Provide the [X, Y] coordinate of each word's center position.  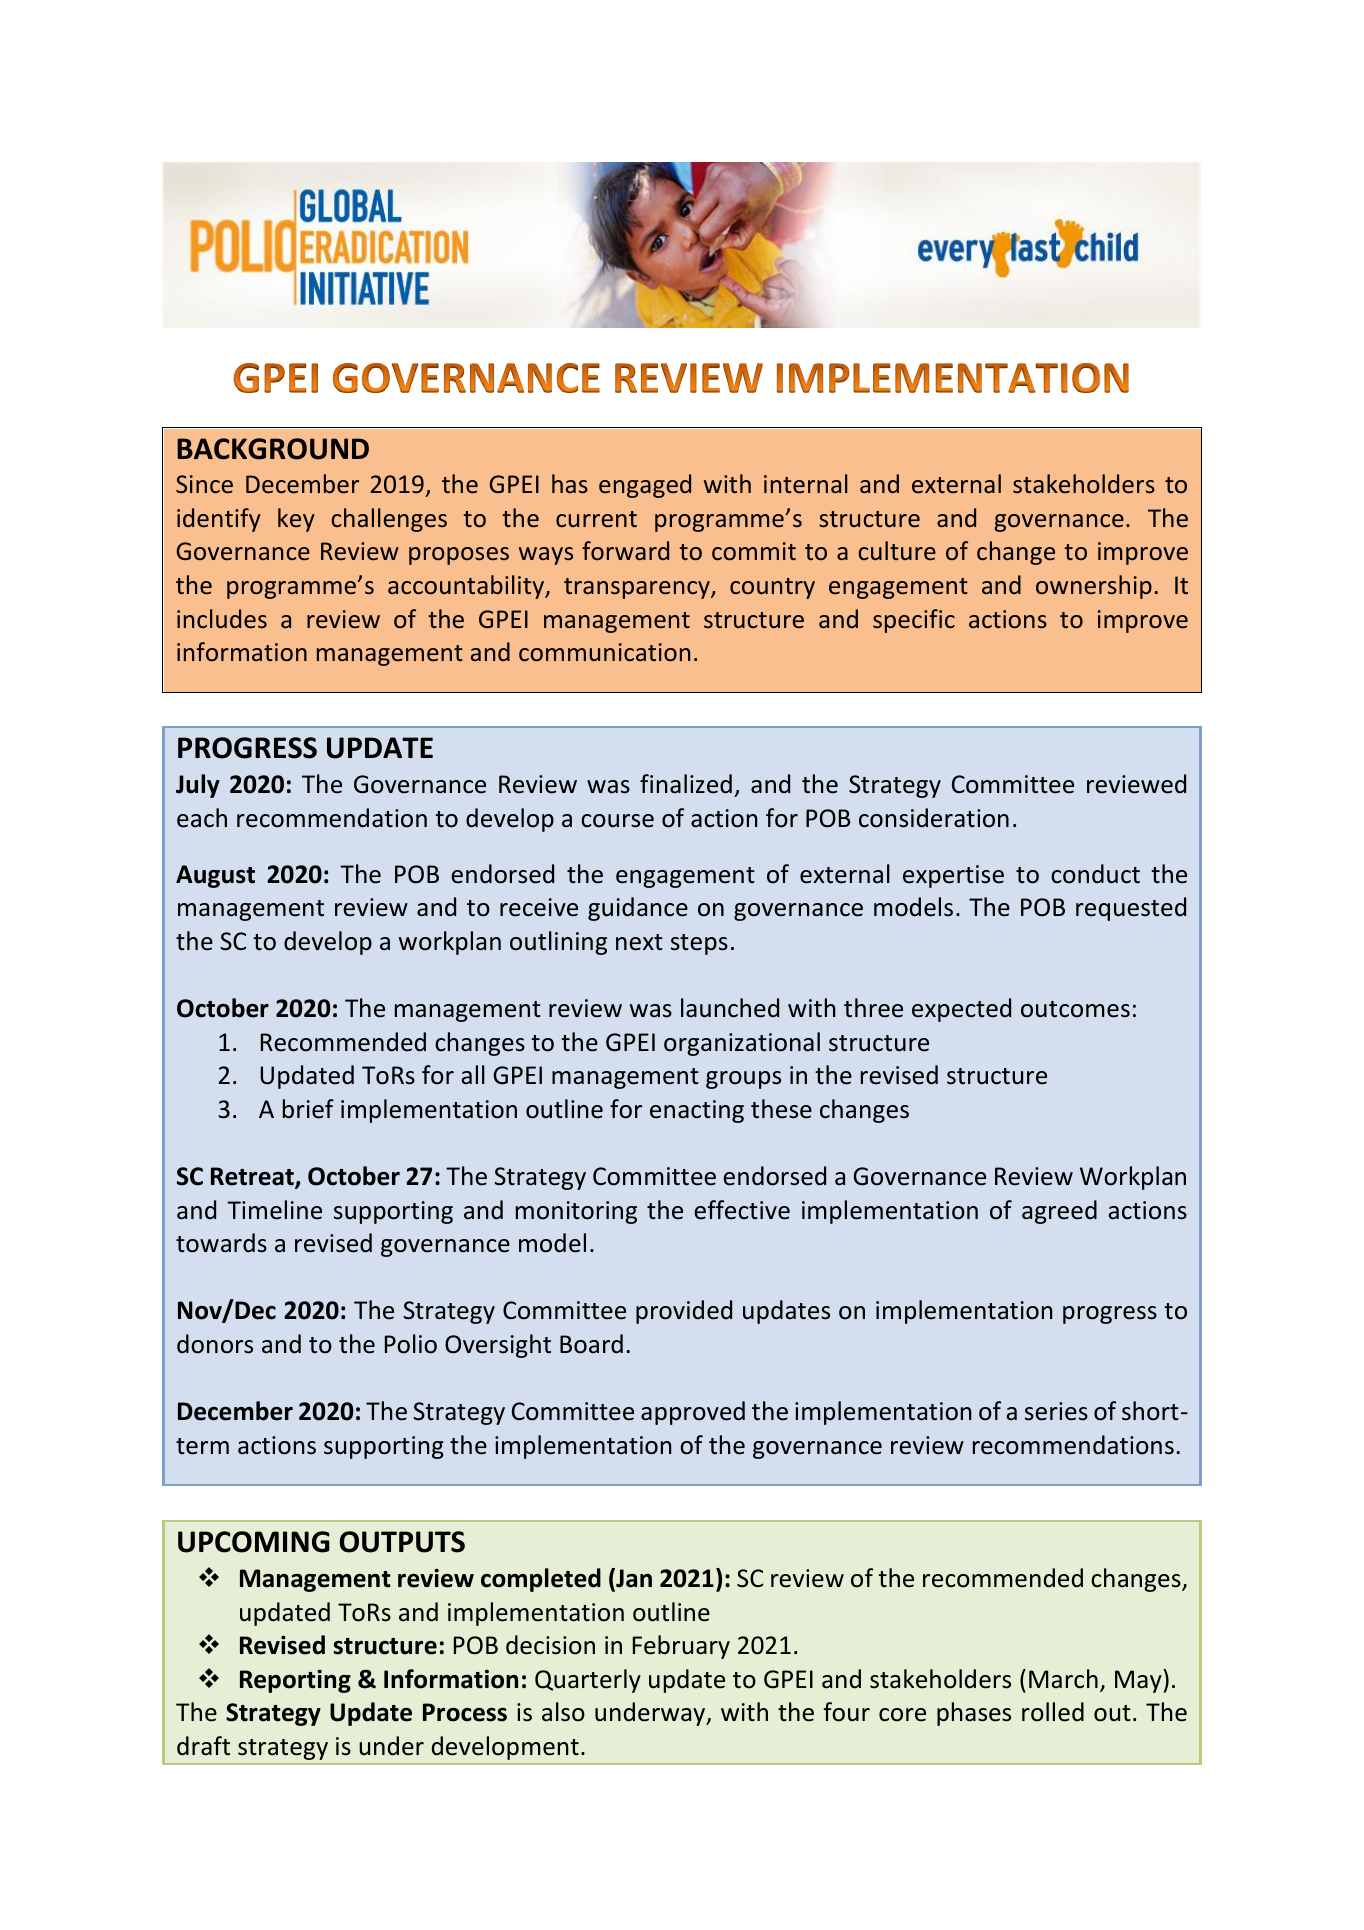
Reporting [295, 1681]
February [681, 1647]
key [296, 520]
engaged [645, 486]
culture [897, 550]
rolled [1053, 1712]
